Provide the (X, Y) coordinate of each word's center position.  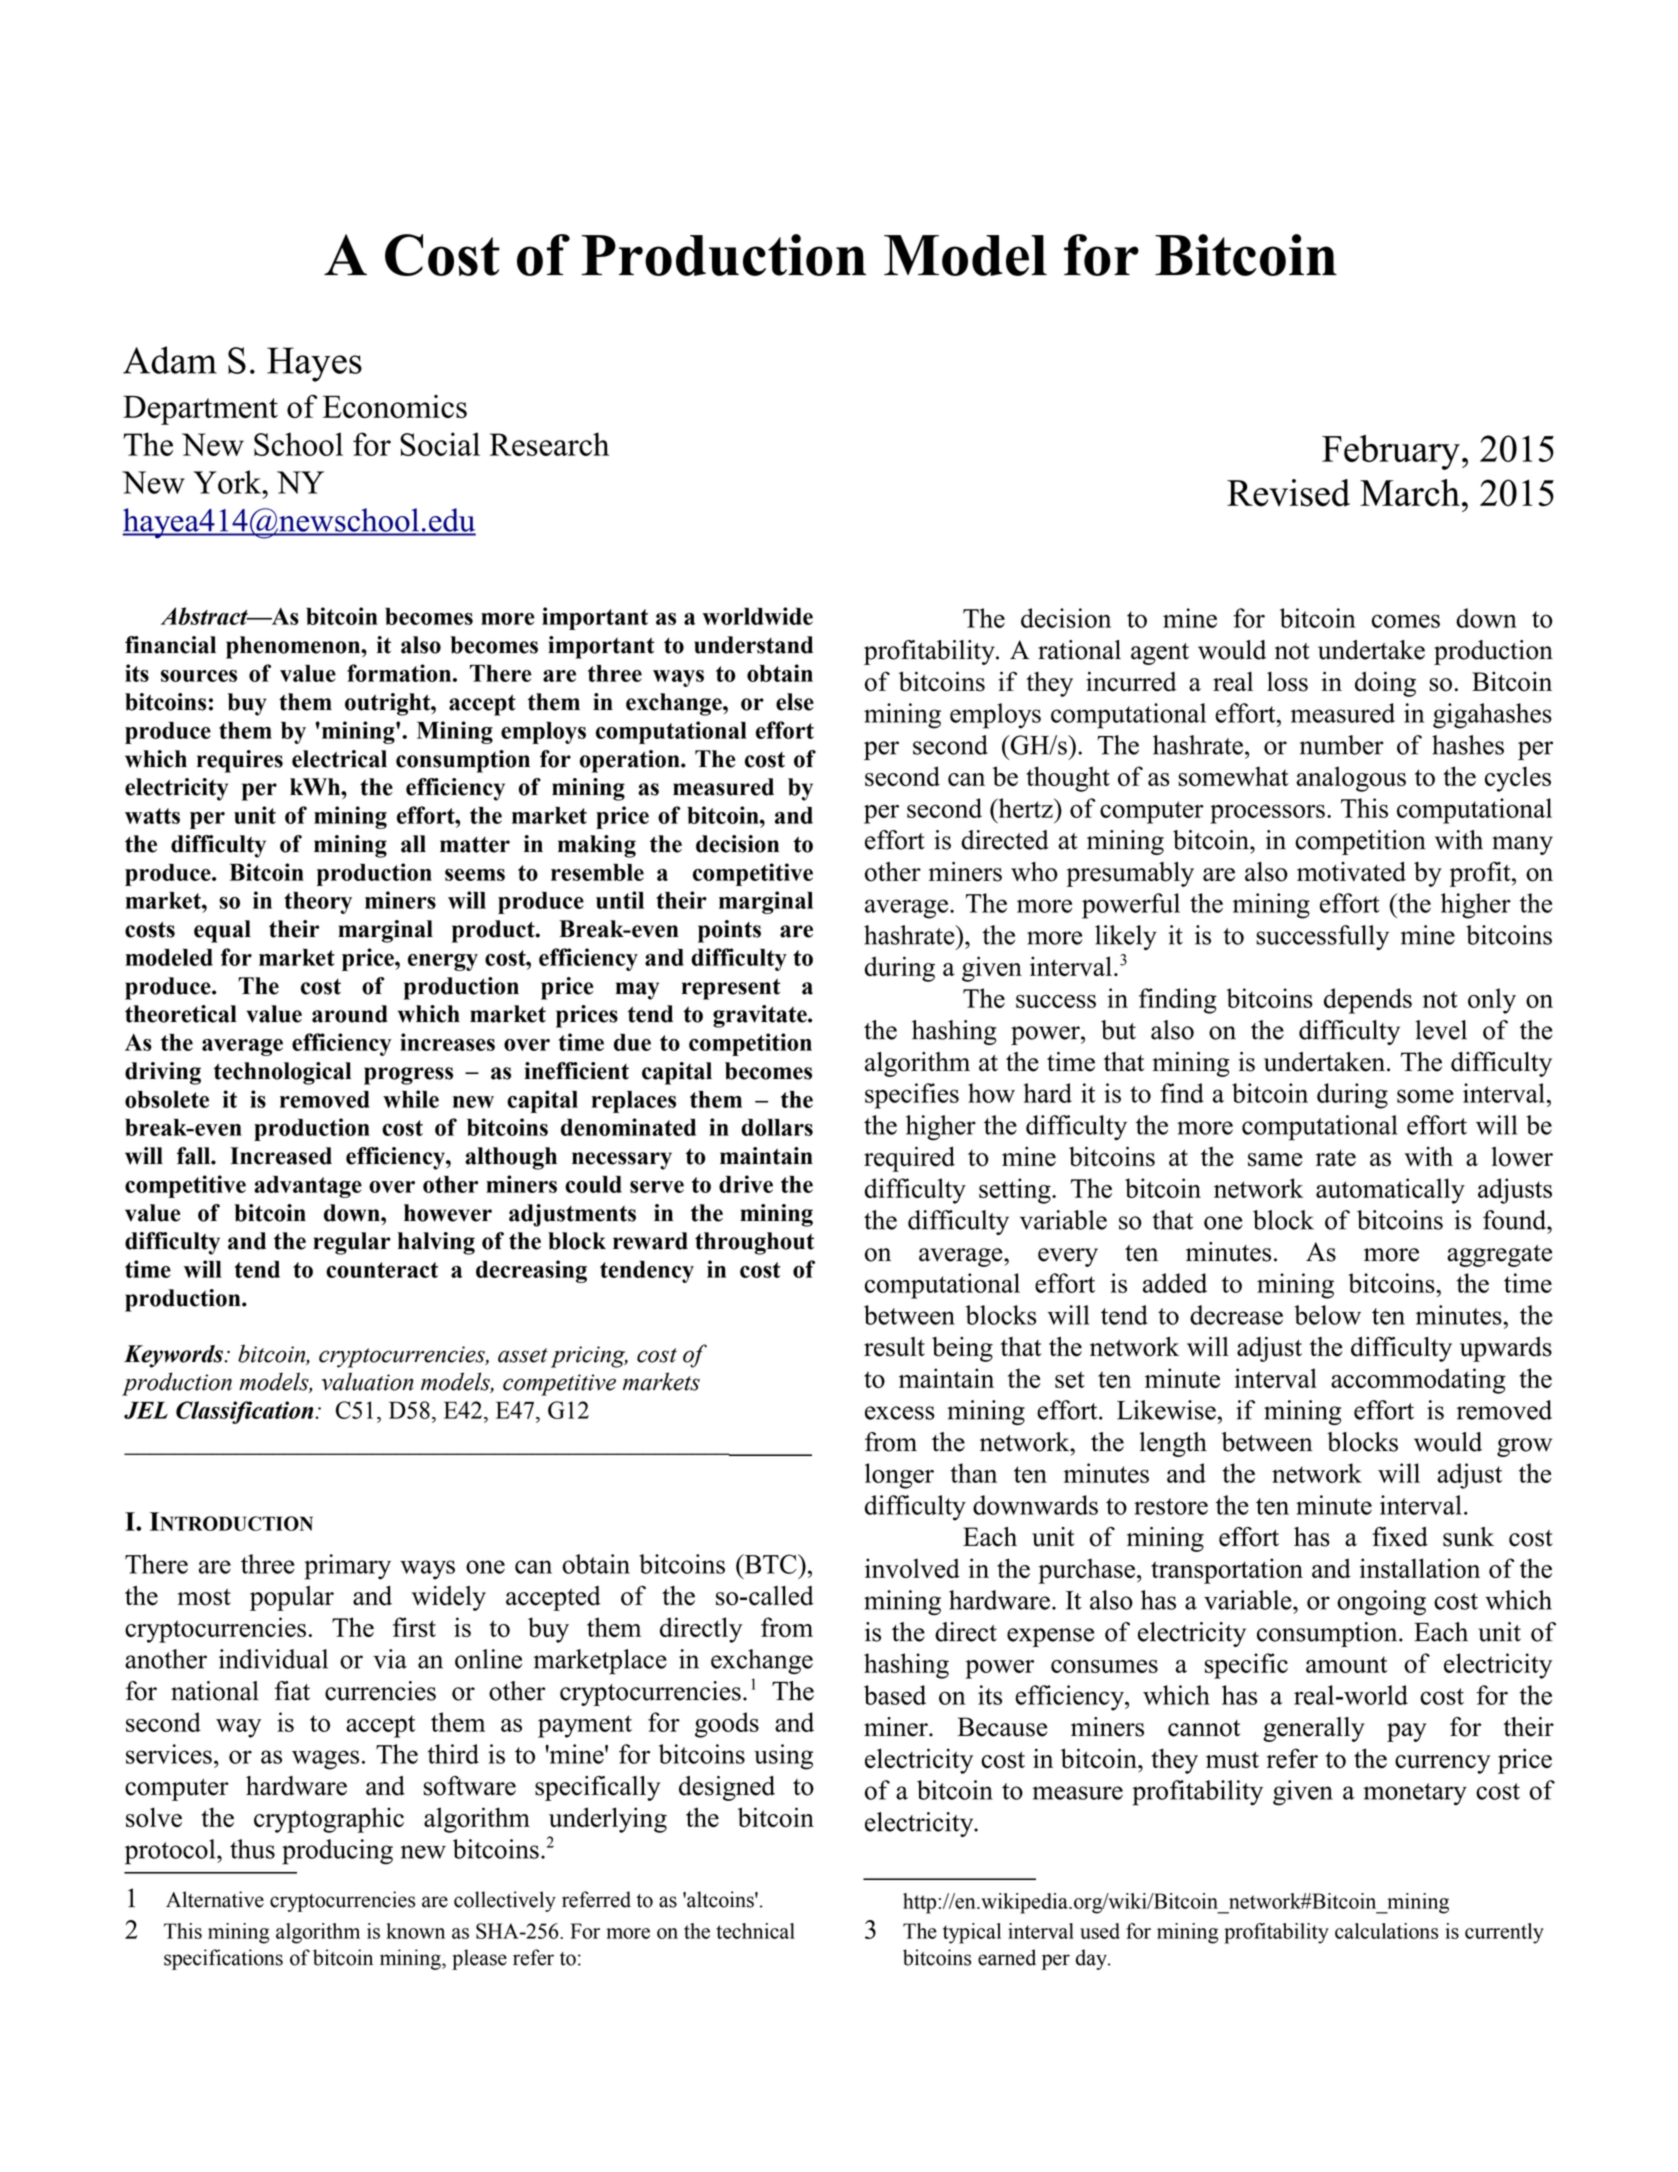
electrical (339, 759)
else (795, 702)
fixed (1400, 1537)
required (909, 1159)
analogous (1351, 779)
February (1391, 452)
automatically (1390, 1191)
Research (549, 444)
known (415, 1931)
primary (347, 1567)
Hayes (314, 364)
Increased (281, 1156)
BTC (770, 1564)
